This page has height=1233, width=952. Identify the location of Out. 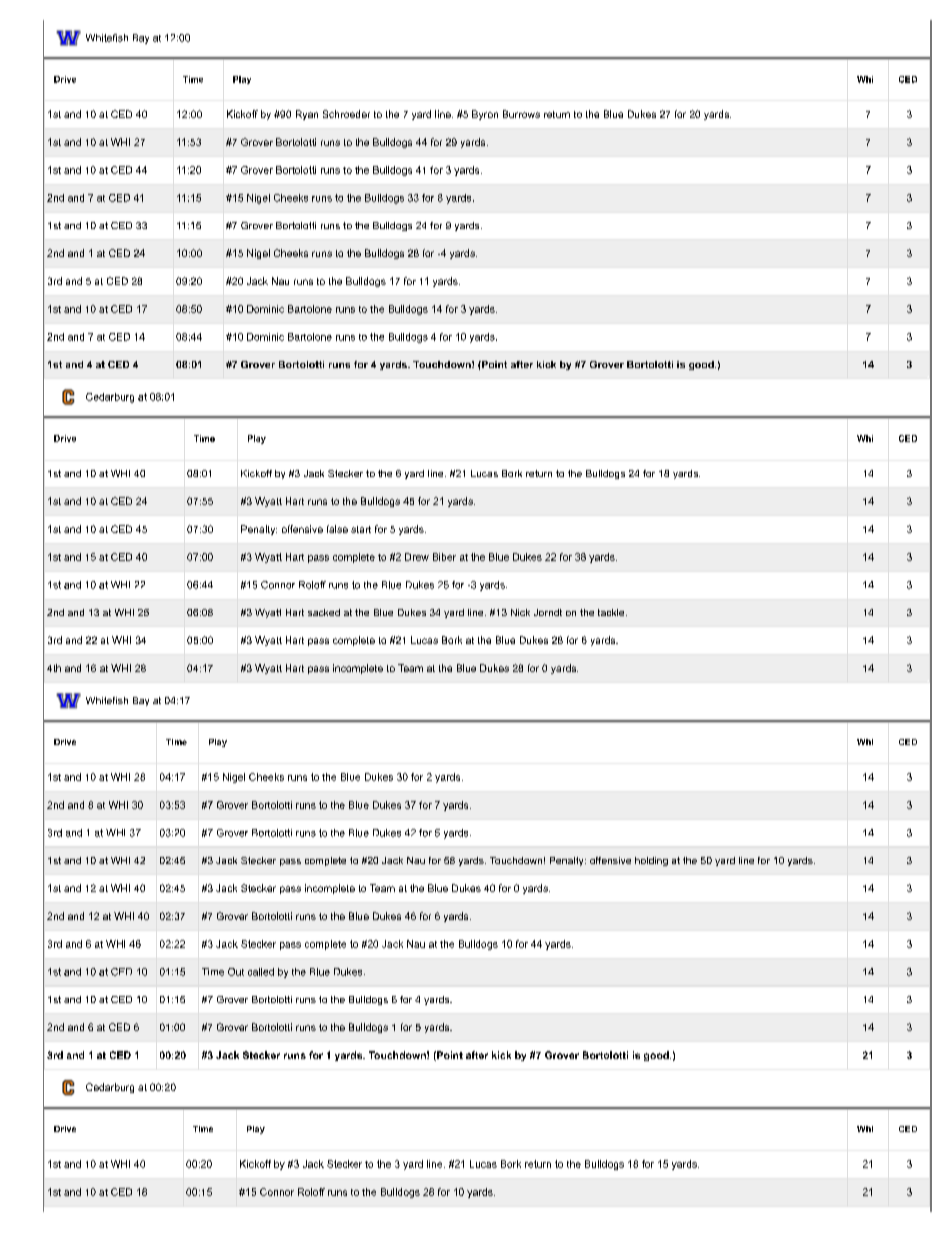
(236, 972).
